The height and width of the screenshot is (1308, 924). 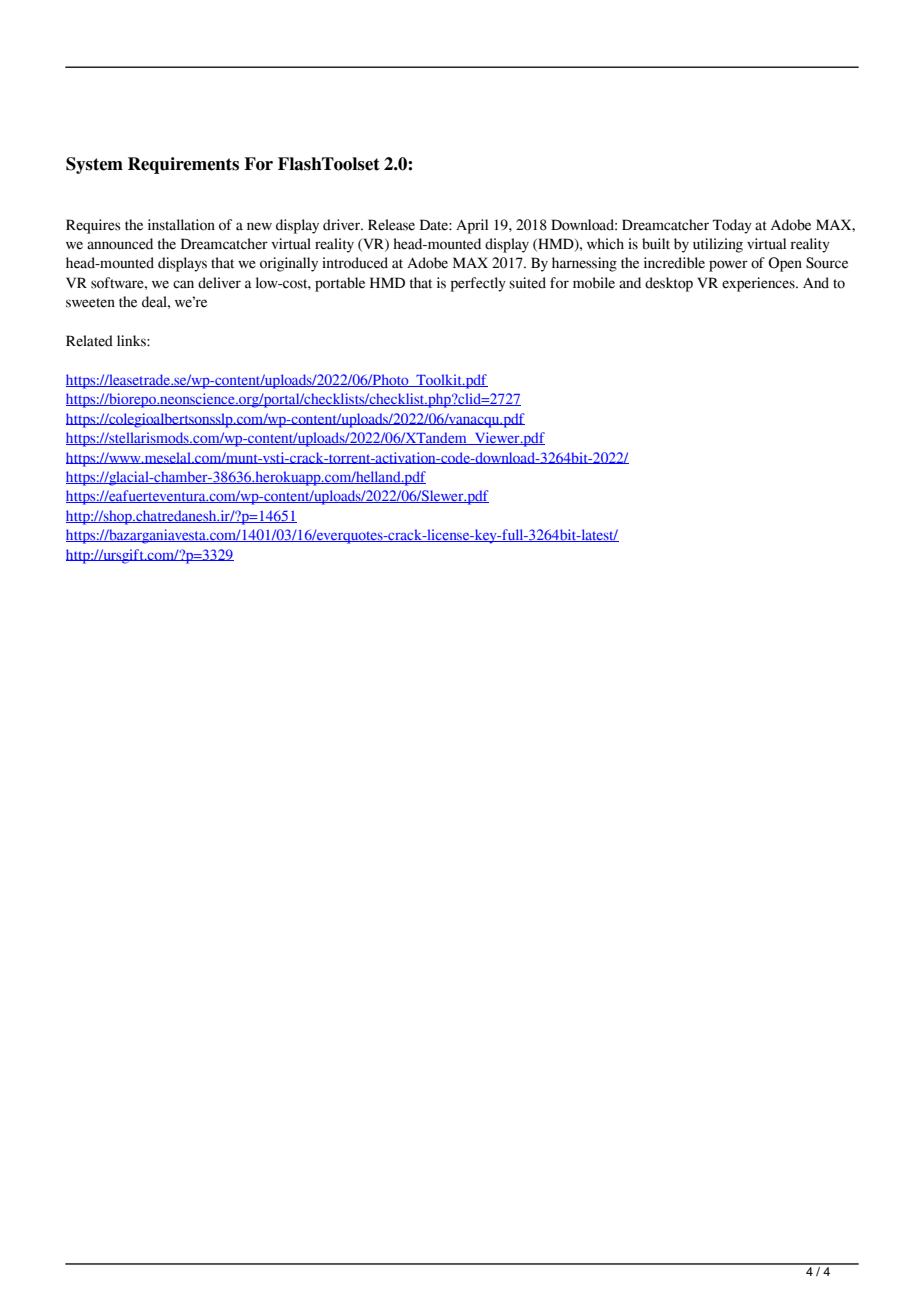 I want to click on announced, so click(x=120, y=244).
